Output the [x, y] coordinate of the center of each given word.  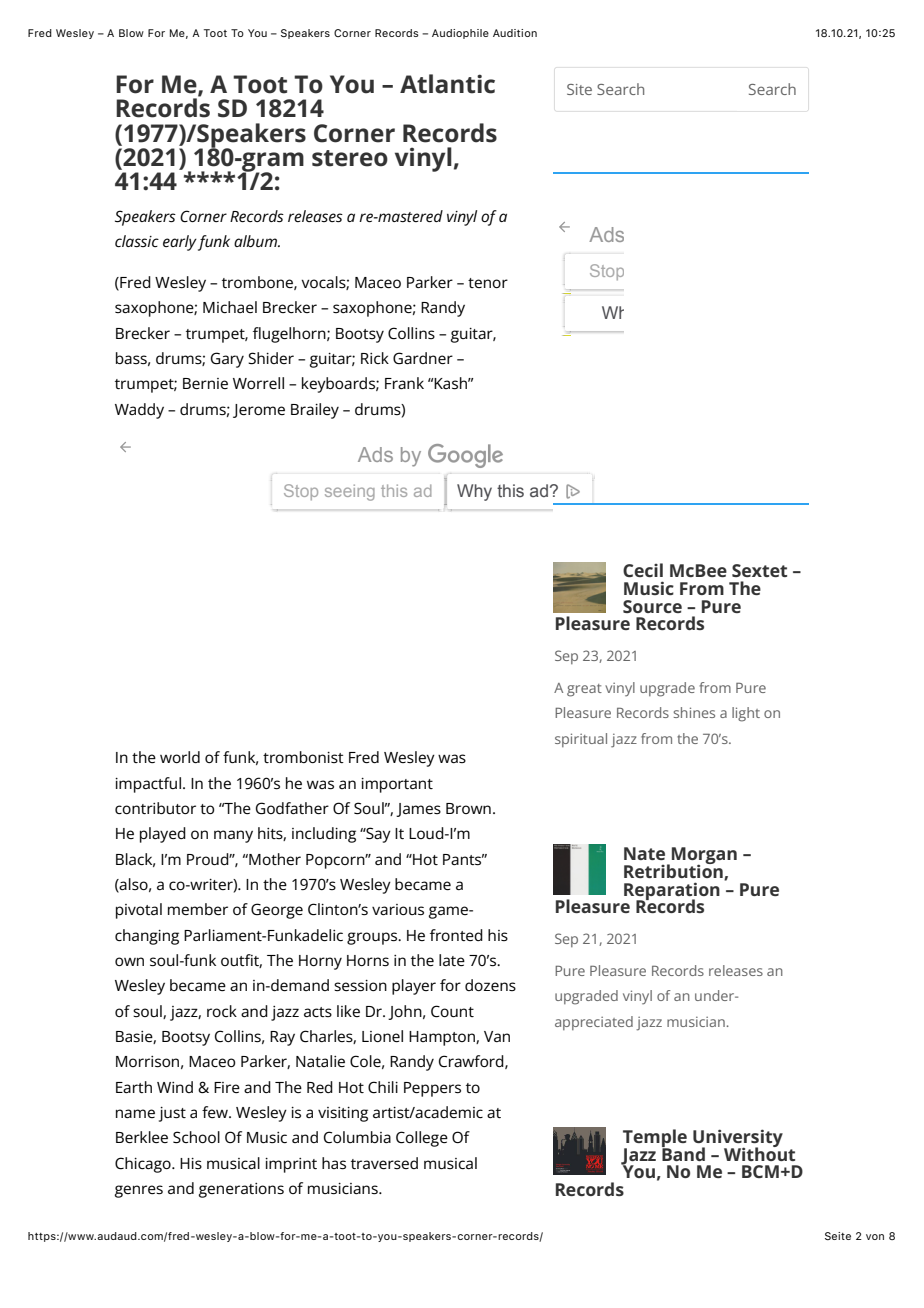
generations [241, 1190]
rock [222, 1011]
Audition [515, 33]
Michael [230, 307]
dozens [490, 985]
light [746, 714]
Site [579, 89]
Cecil [643, 570]
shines [694, 712]
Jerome [259, 411]
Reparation [672, 892]
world [180, 757]
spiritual [581, 740]
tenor [488, 283]
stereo [350, 158]
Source [652, 606]
